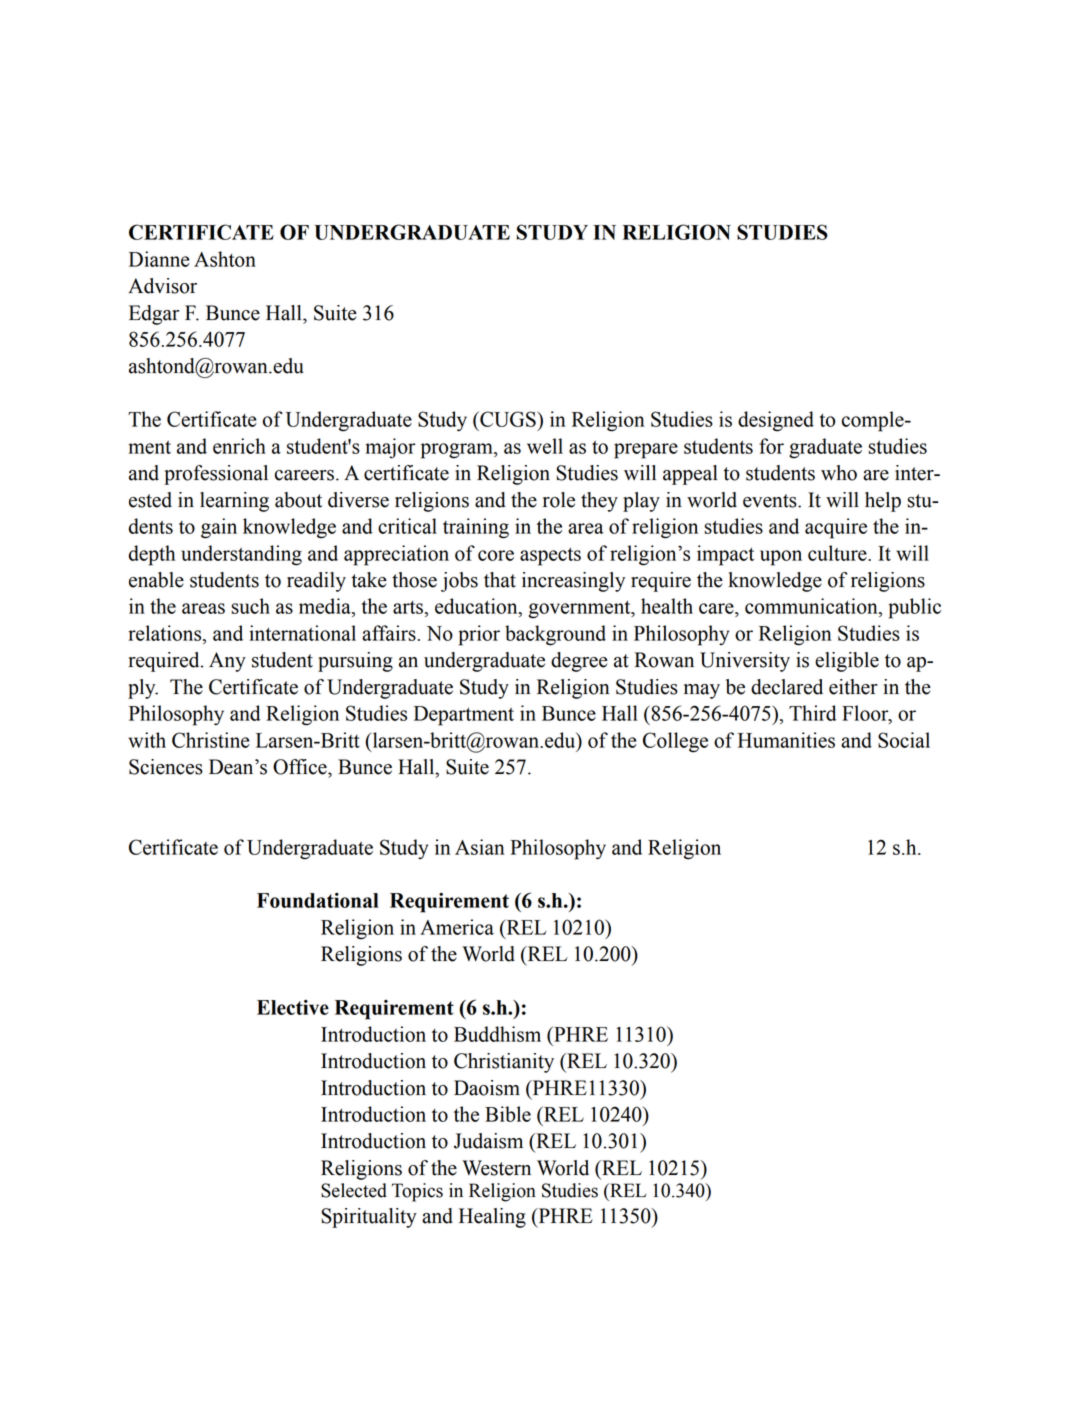 This page has width=1090, height=1411. I want to click on well, so click(545, 446).
